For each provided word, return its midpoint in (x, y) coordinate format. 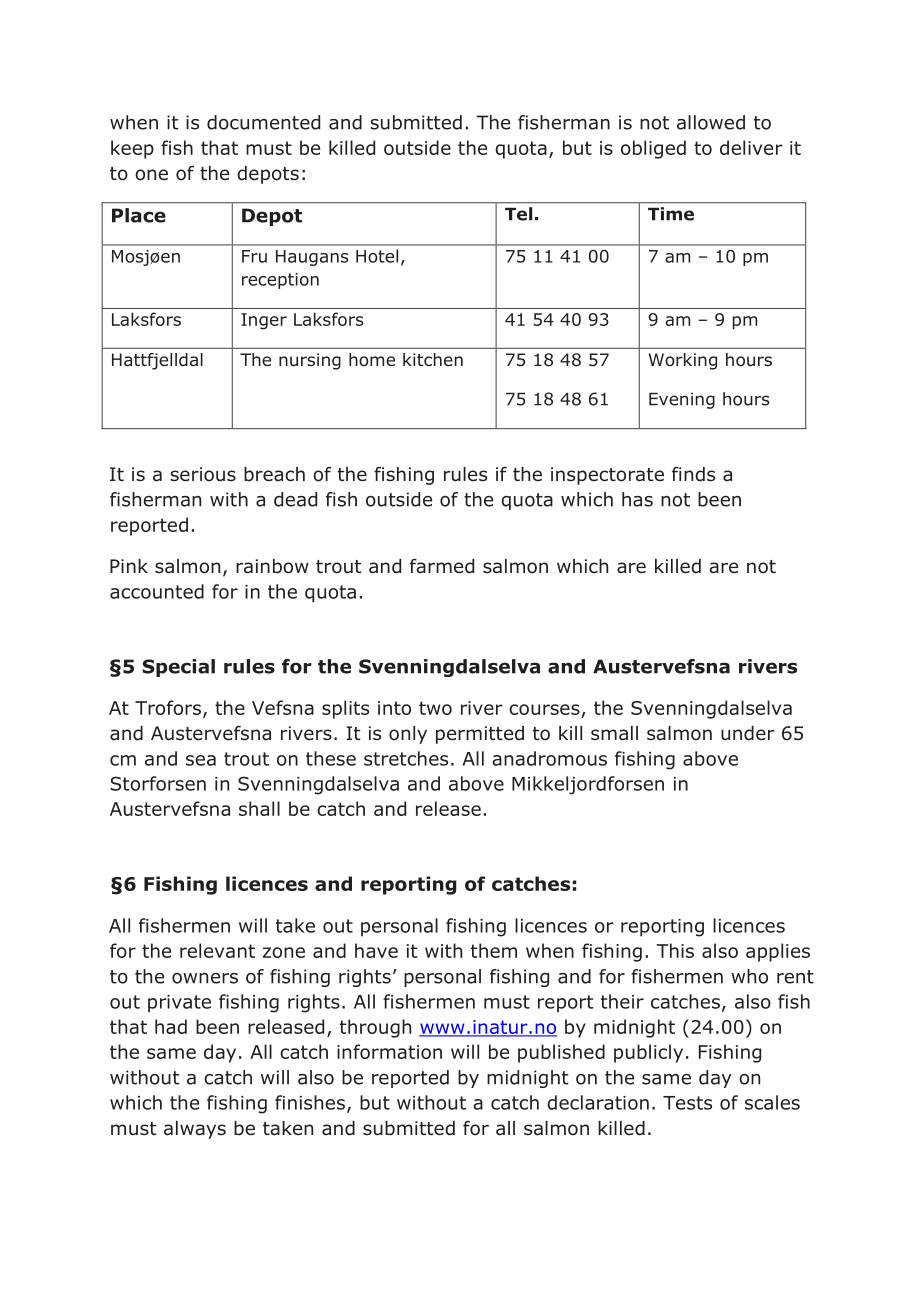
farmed (442, 566)
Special (178, 668)
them (494, 950)
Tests (687, 1103)
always (195, 1130)
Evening (682, 400)
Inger (264, 321)
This (675, 950)
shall (259, 808)
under (748, 733)
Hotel (377, 256)
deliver (751, 147)
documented (263, 122)
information (389, 1051)
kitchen (433, 359)
